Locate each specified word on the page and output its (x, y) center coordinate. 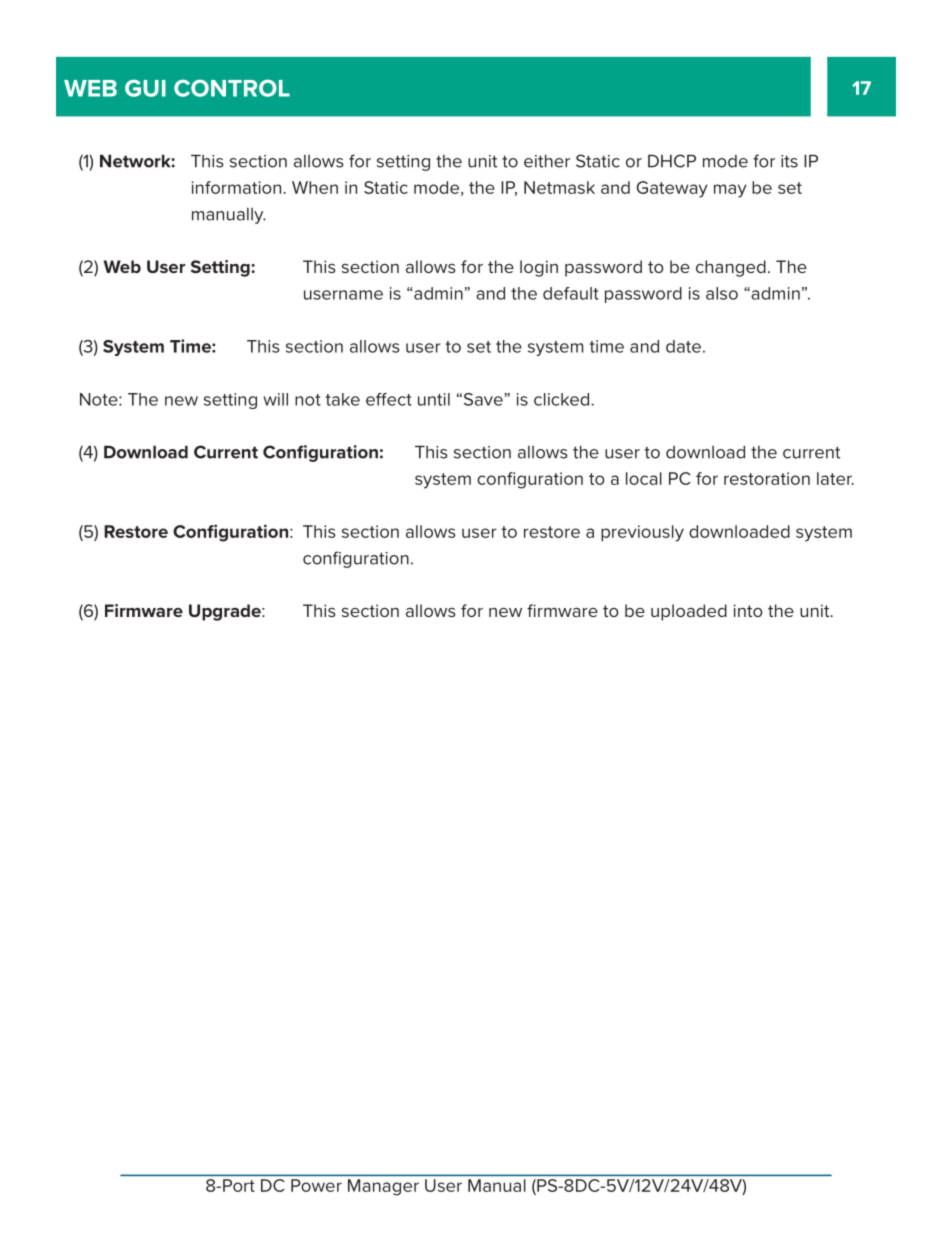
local (644, 478)
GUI (145, 88)
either (547, 161)
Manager (383, 1187)
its (789, 161)
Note (100, 399)
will (275, 399)
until (434, 399)
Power (316, 1185)
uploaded (689, 612)
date (683, 346)
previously (642, 533)
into (748, 610)
